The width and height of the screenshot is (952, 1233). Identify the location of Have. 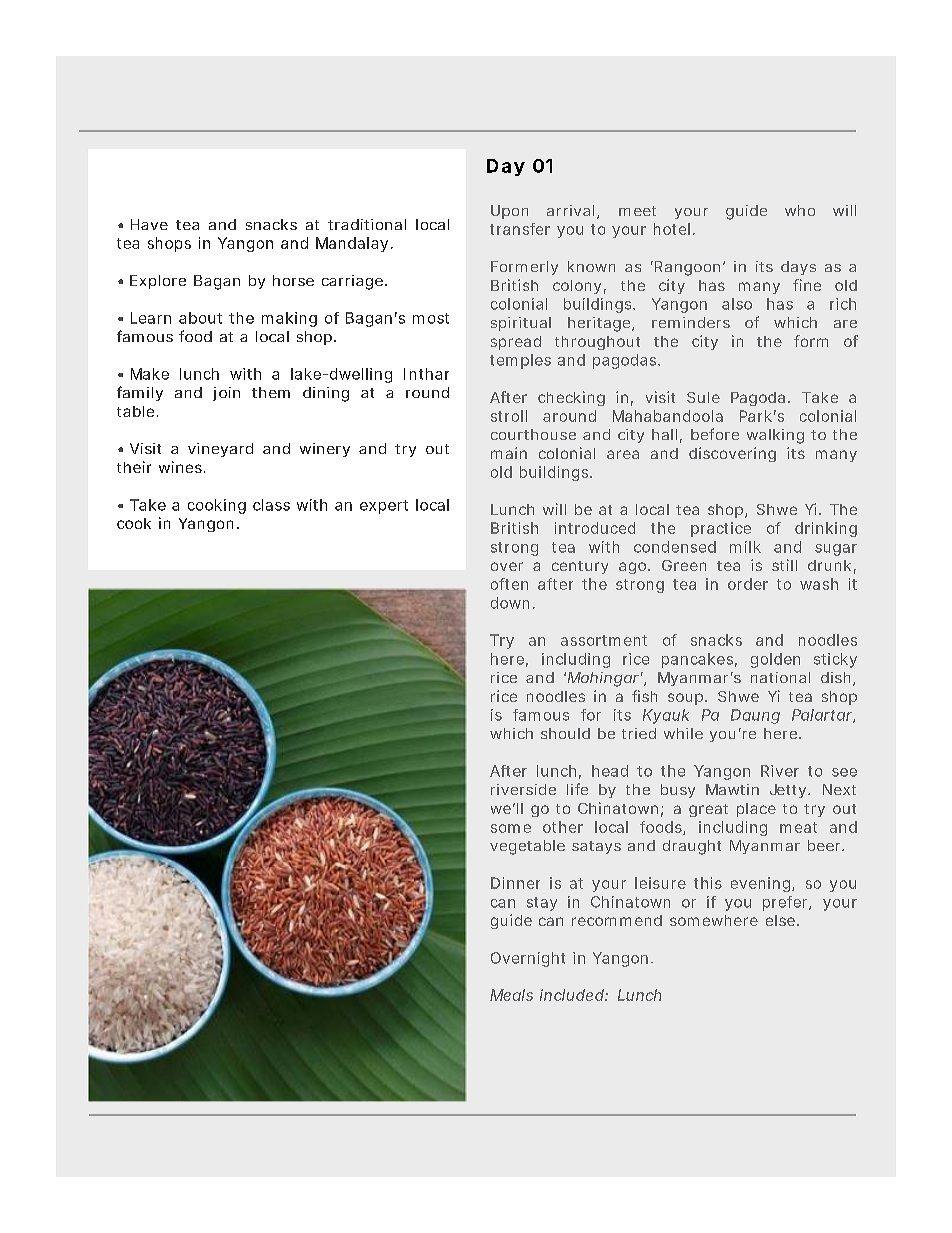
(149, 224).
